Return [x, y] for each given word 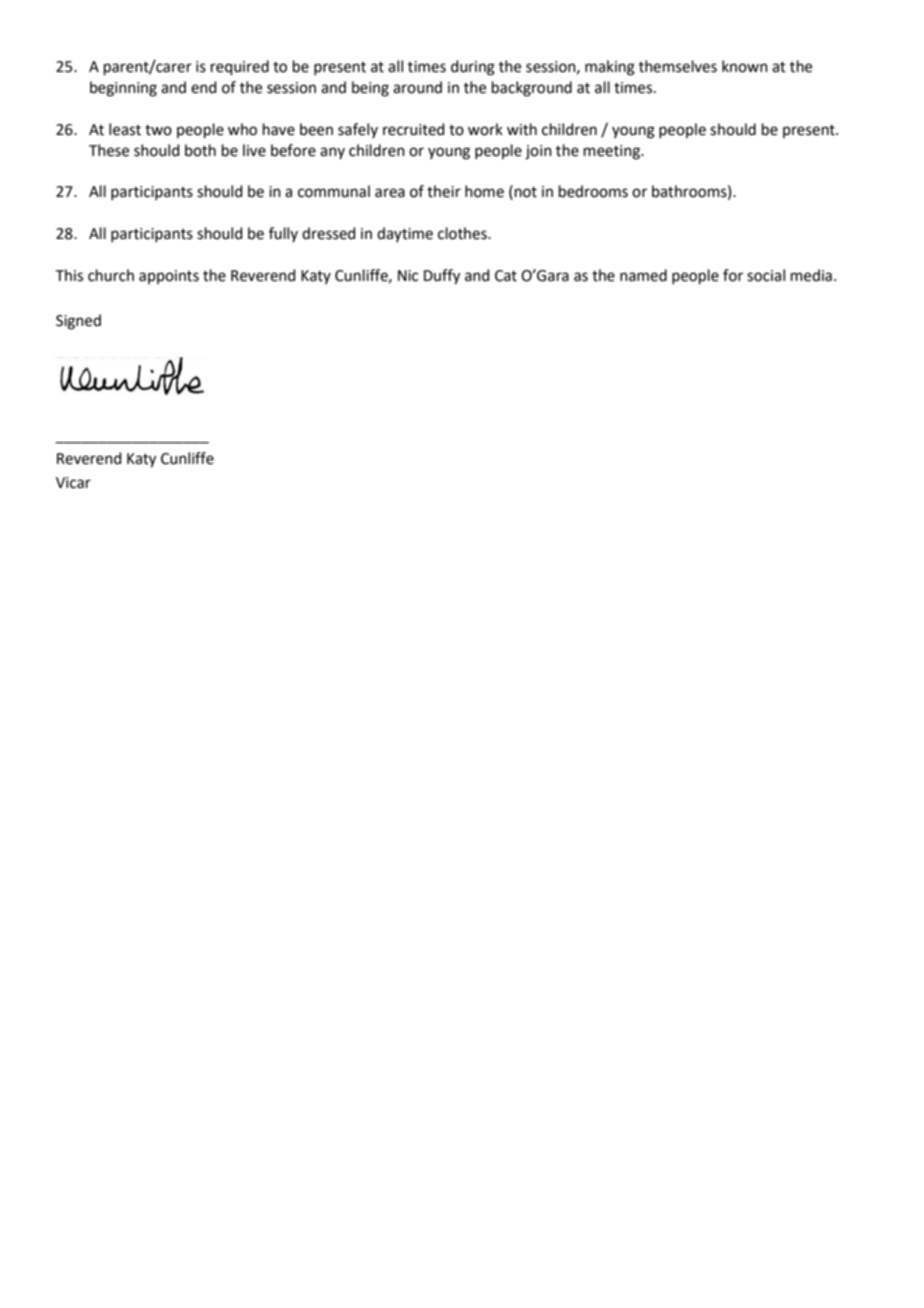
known [745, 66]
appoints [169, 277]
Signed [78, 322]
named [643, 275]
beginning [123, 89]
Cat [506, 276]
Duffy [442, 277]
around [417, 87]
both [200, 150]
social [766, 275]
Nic [408, 276]
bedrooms [593, 191]
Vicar [73, 483]
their [444, 191]
